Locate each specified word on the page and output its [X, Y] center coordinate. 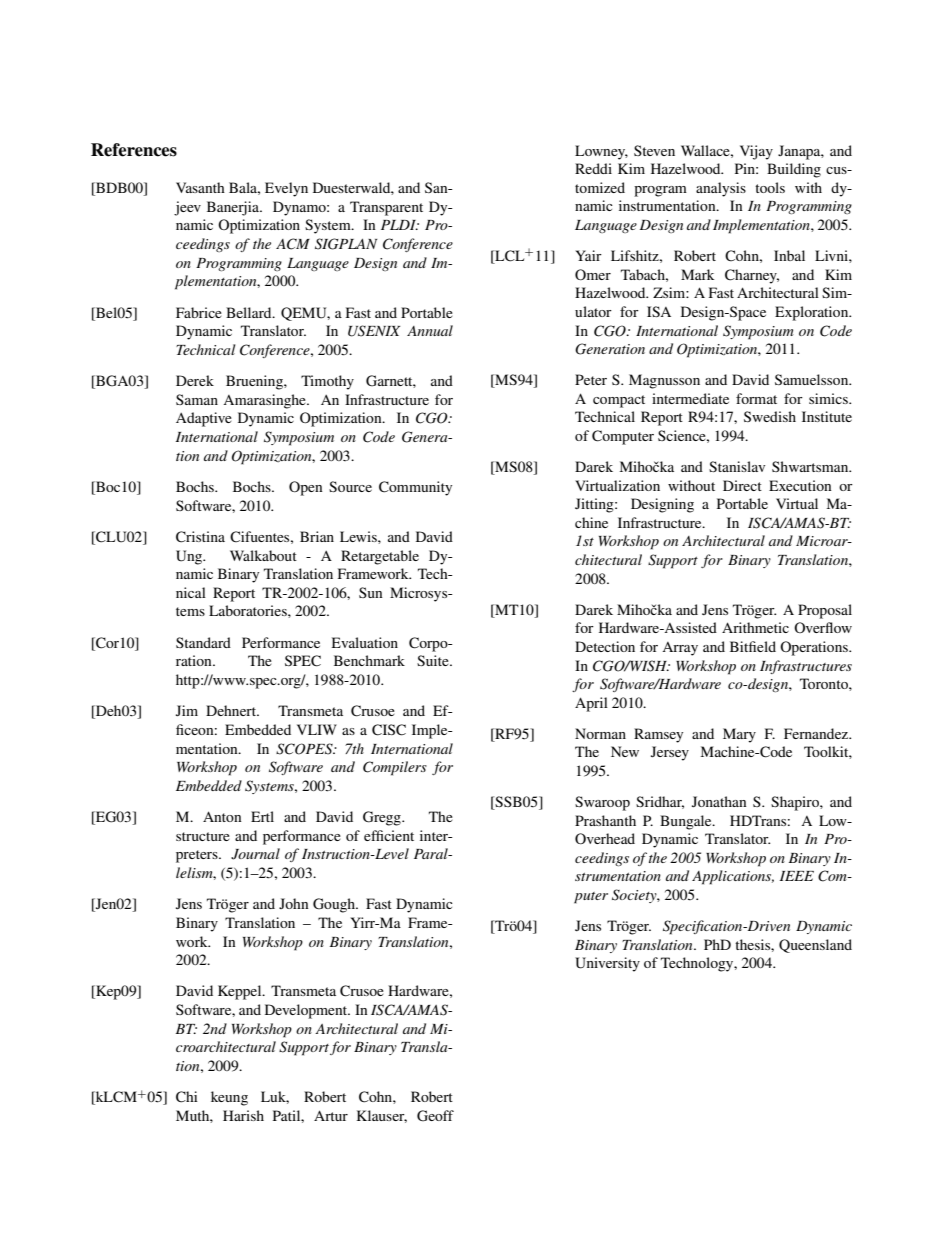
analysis [721, 189]
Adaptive [204, 419]
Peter [591, 379]
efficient [389, 835]
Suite [434, 660]
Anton [222, 816]
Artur [331, 1115]
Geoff [435, 1116]
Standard [203, 642]
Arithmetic [755, 627]
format [756, 398]
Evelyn [286, 189]
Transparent [386, 208]
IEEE [797, 876]
